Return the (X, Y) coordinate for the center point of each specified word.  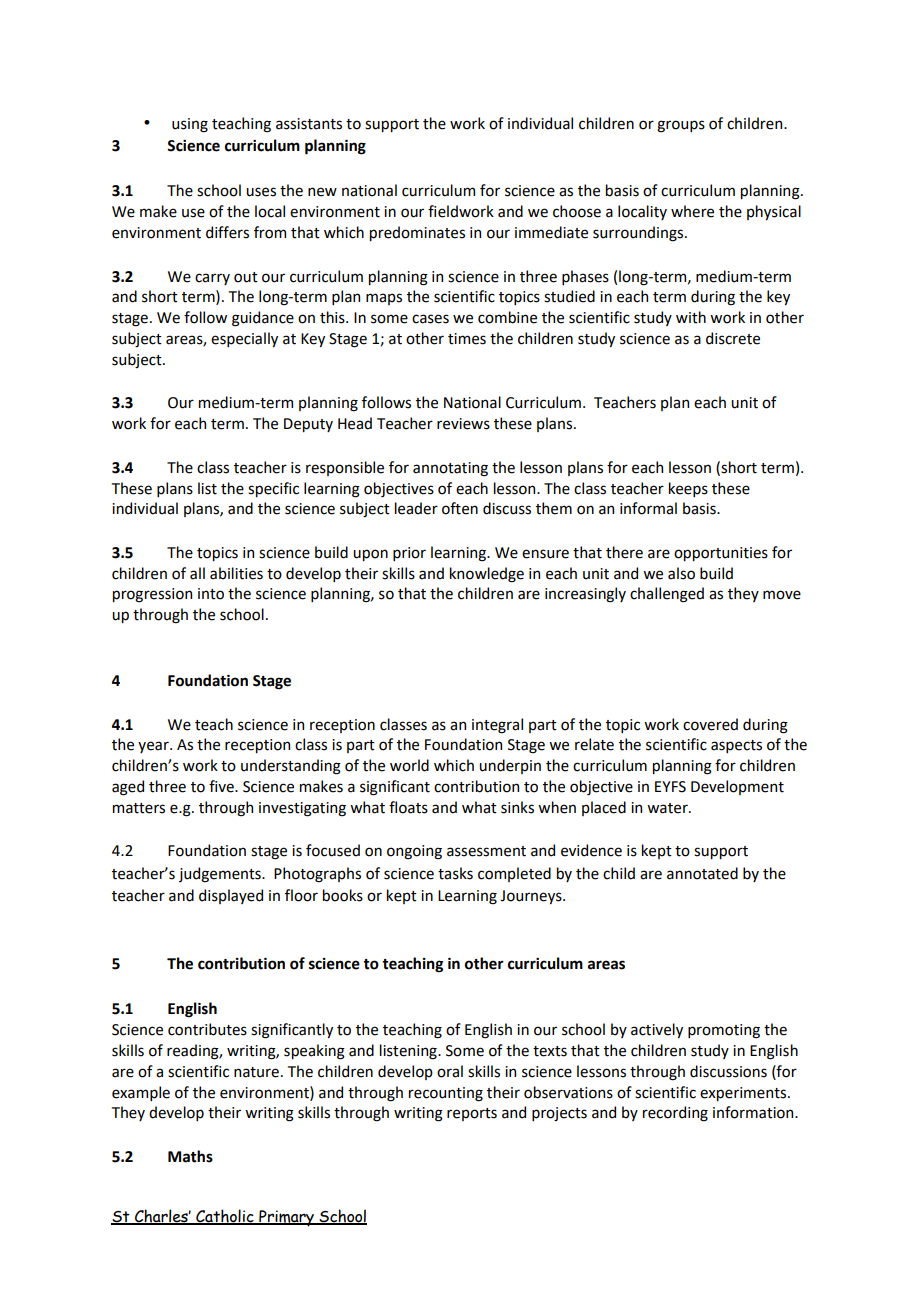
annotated (702, 873)
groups (681, 126)
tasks (455, 873)
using (190, 125)
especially (244, 339)
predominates (417, 233)
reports (472, 1114)
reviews (463, 424)
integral (497, 726)
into (211, 594)
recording (675, 1114)
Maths (190, 1156)
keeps (688, 489)
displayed (231, 896)
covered (710, 724)
